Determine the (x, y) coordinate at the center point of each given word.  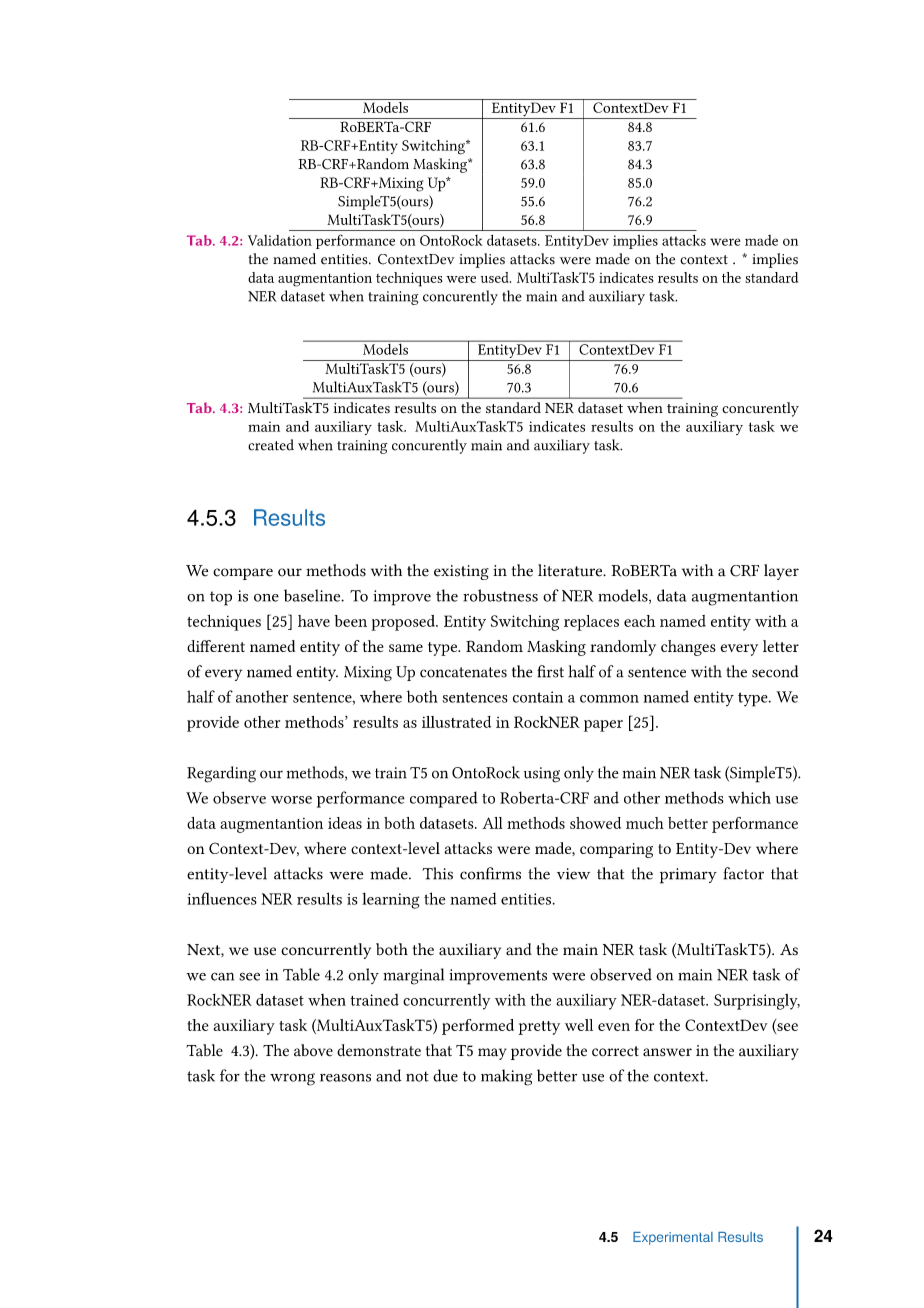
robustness (500, 595)
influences (222, 898)
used (496, 277)
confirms (490, 873)
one (266, 598)
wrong (292, 1079)
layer (781, 572)
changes (688, 648)
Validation (280, 240)
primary (688, 876)
